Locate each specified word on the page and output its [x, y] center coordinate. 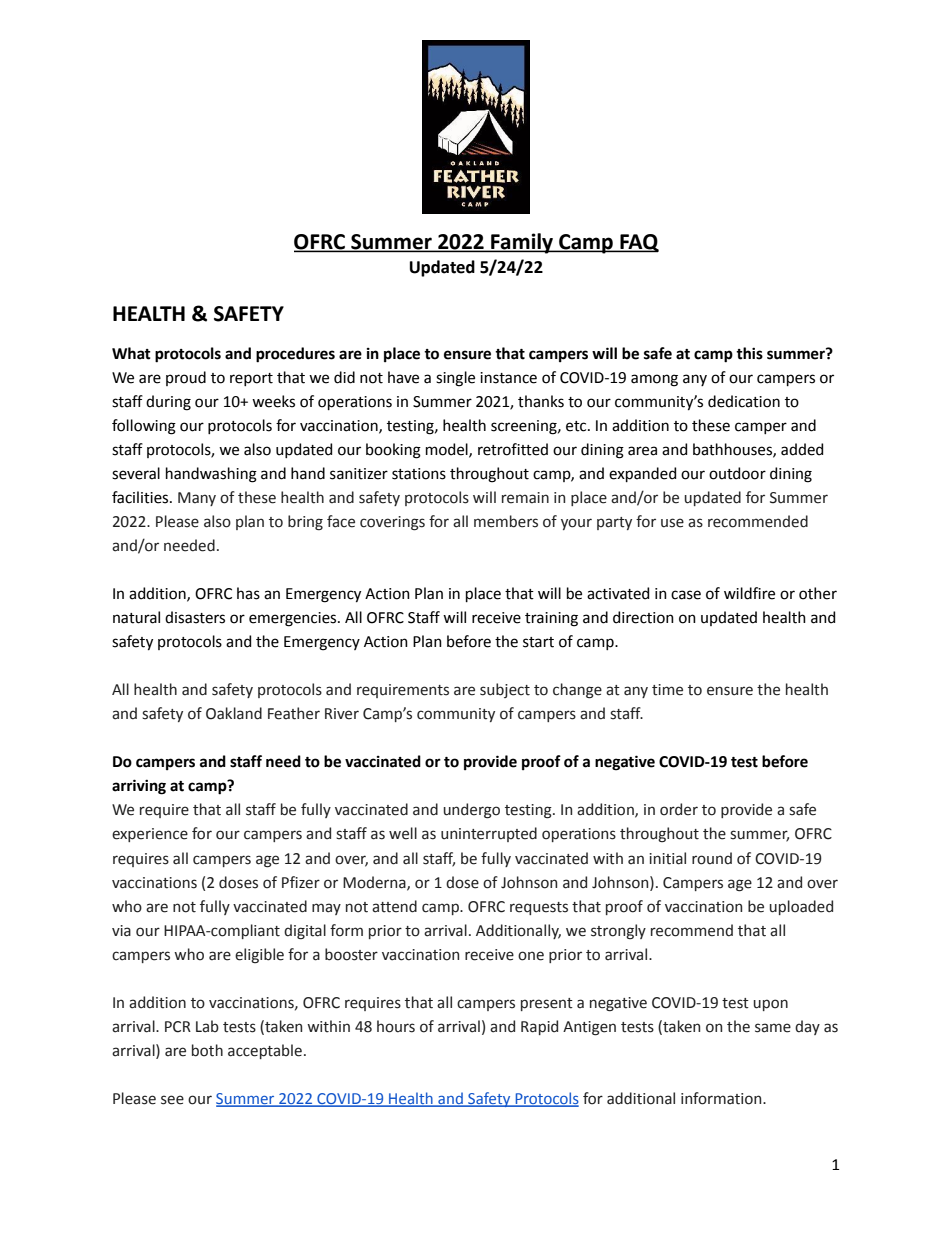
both [207, 1050]
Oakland [234, 713]
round [712, 858]
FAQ [638, 243]
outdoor [737, 473]
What [131, 353]
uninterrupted [489, 834]
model [448, 450]
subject [505, 690]
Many [197, 499]
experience [150, 835]
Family [522, 243]
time [667, 690]
